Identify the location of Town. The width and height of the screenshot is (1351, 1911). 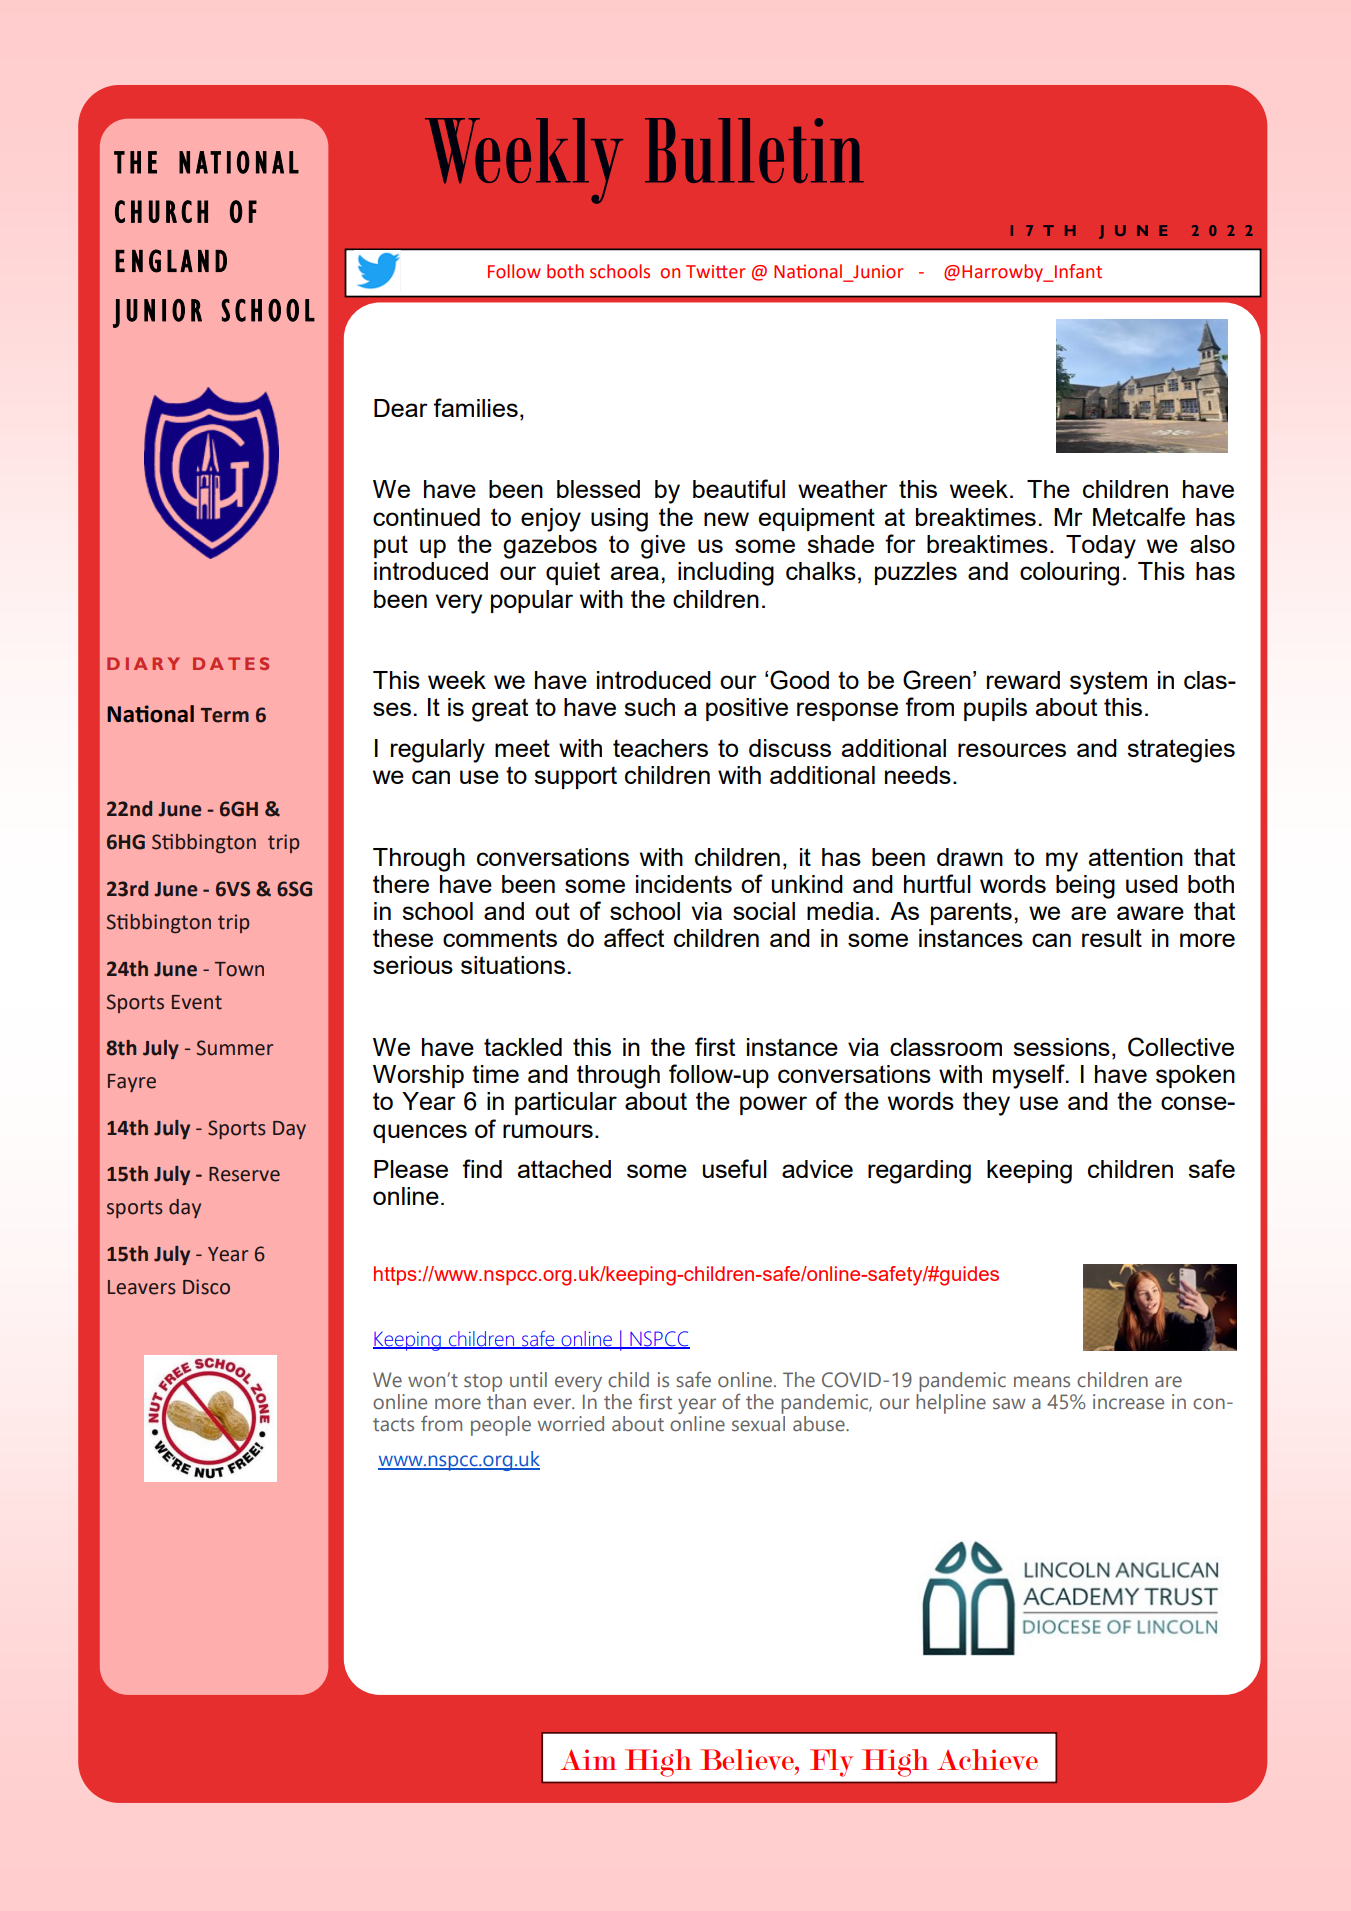
(239, 969).
